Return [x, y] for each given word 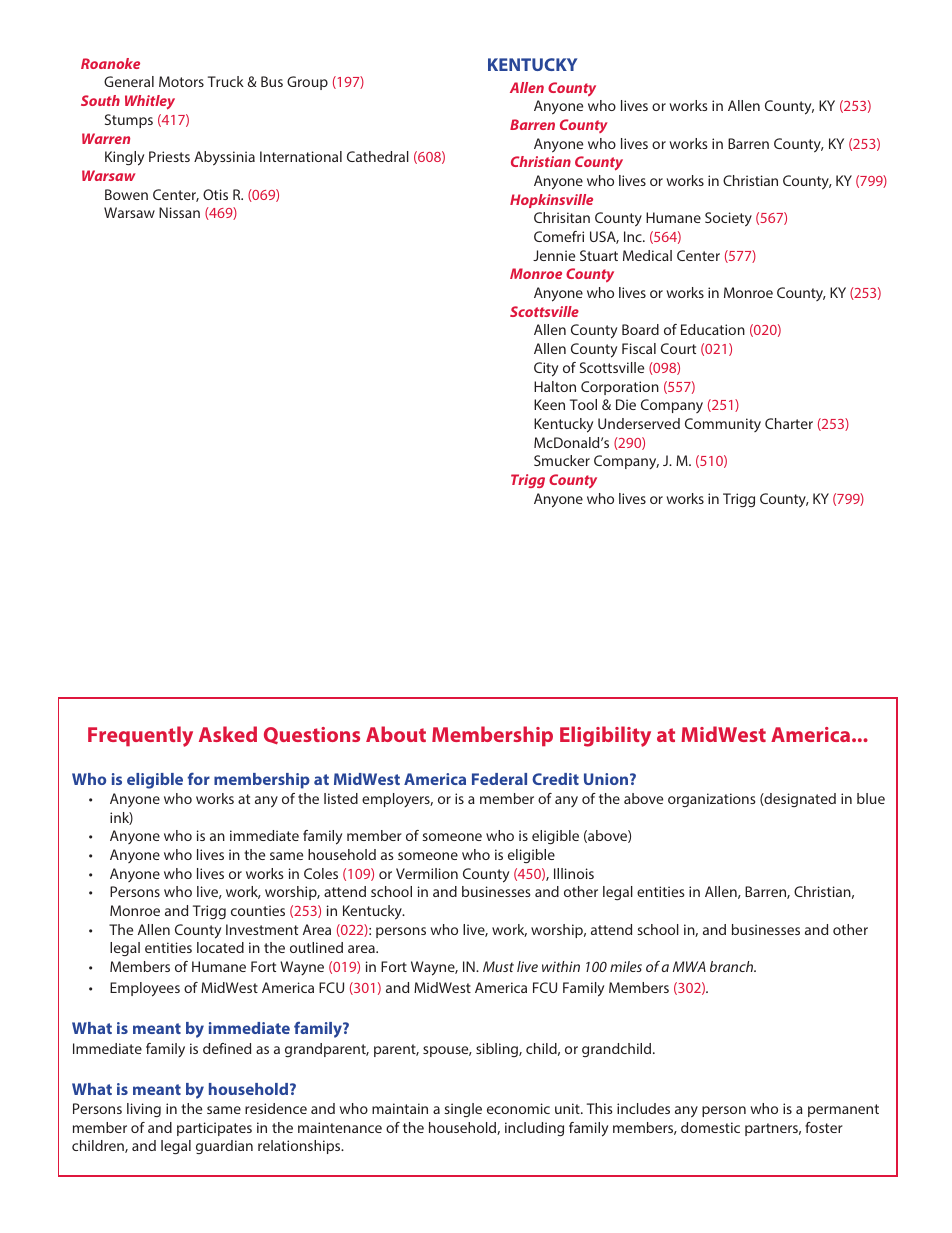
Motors [181, 81]
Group [307, 83]
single [463, 1110]
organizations [712, 800]
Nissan [179, 212]
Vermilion [427, 873]
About [396, 734]
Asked [228, 734]
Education [713, 329]
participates [214, 1129]
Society [728, 219]
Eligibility [605, 736]
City [546, 369]
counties [258, 910]
